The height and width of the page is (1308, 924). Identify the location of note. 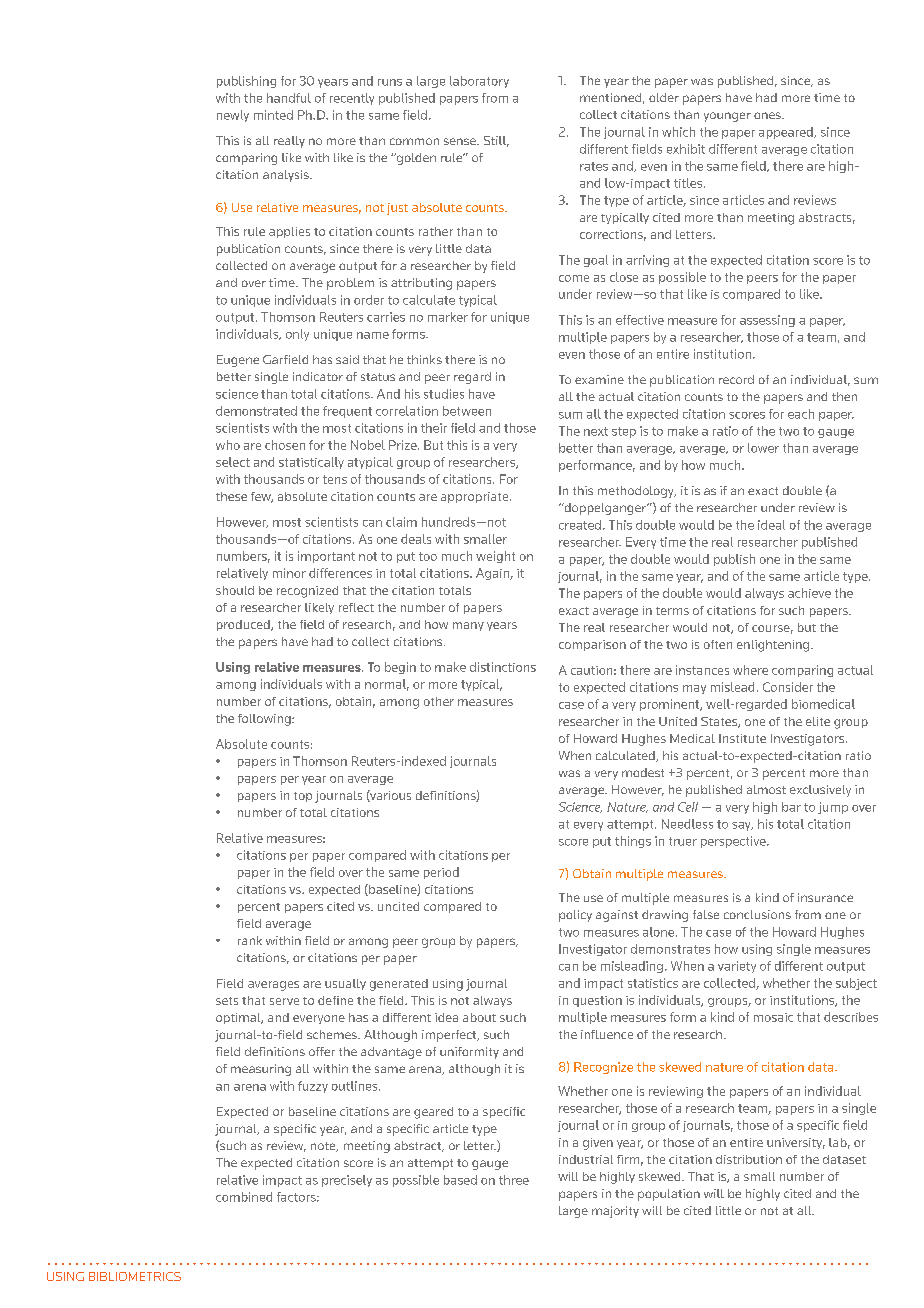
(324, 1147).
